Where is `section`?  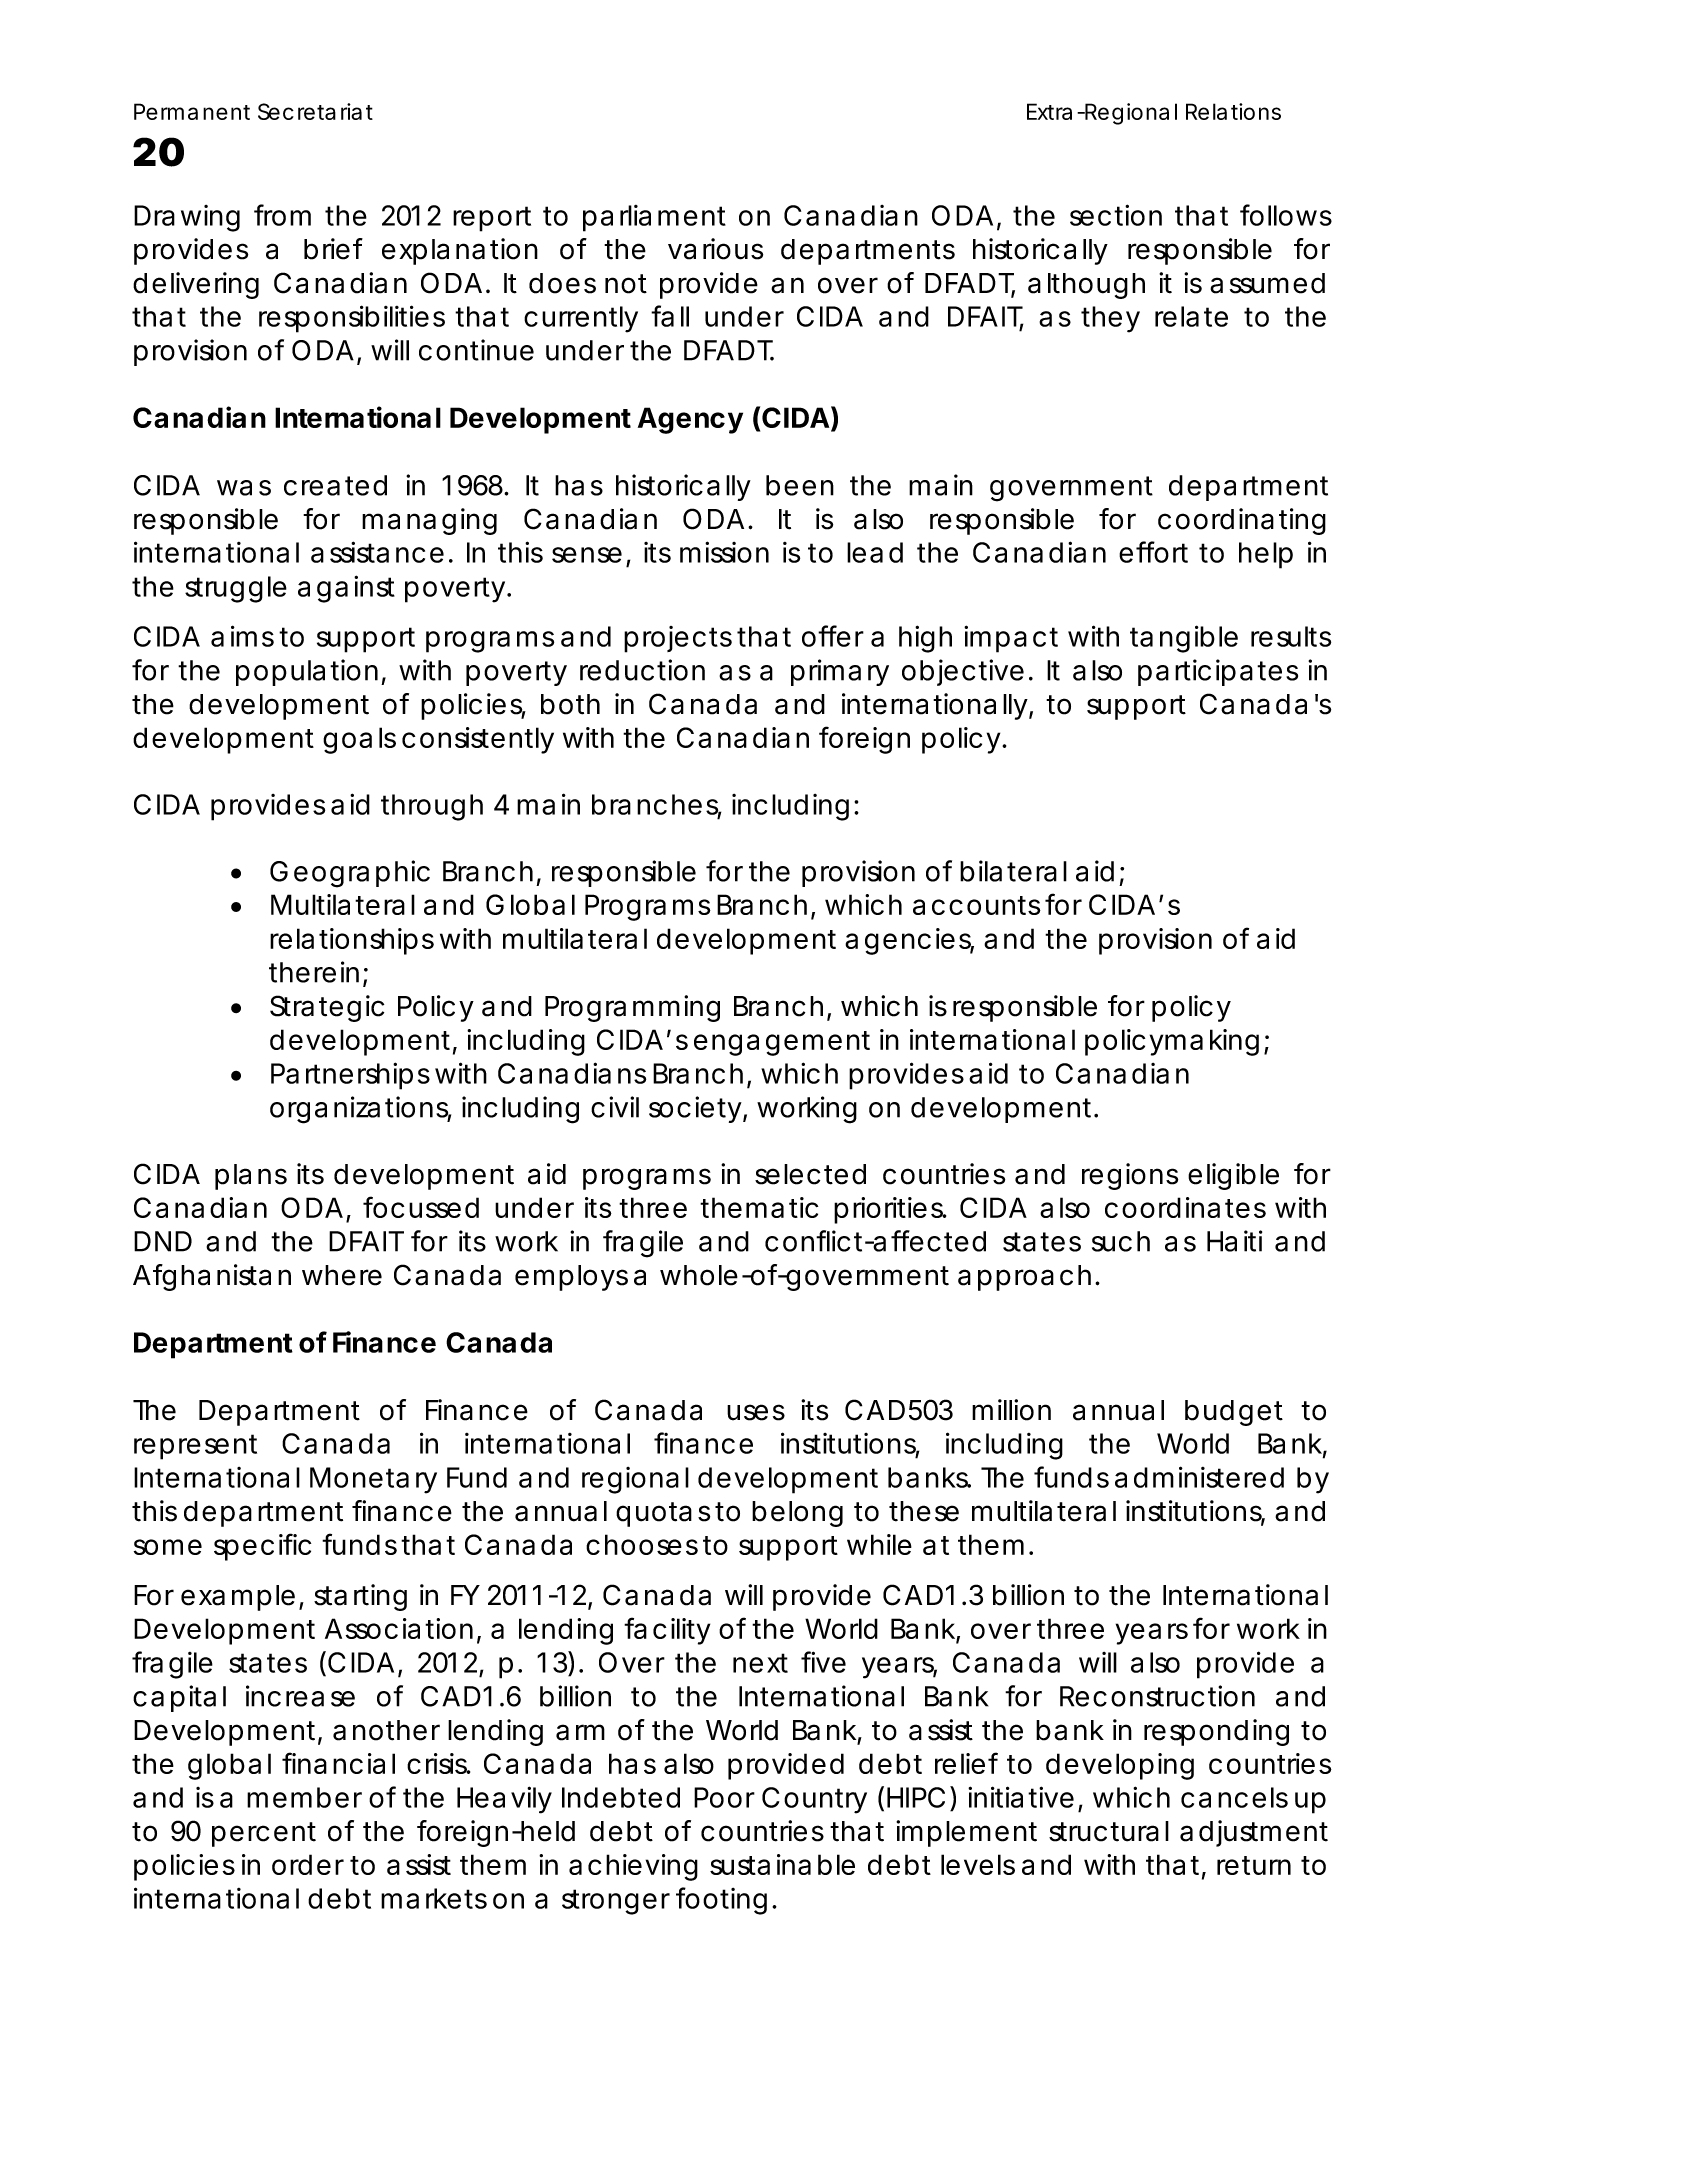 section is located at coordinates (1116, 215).
